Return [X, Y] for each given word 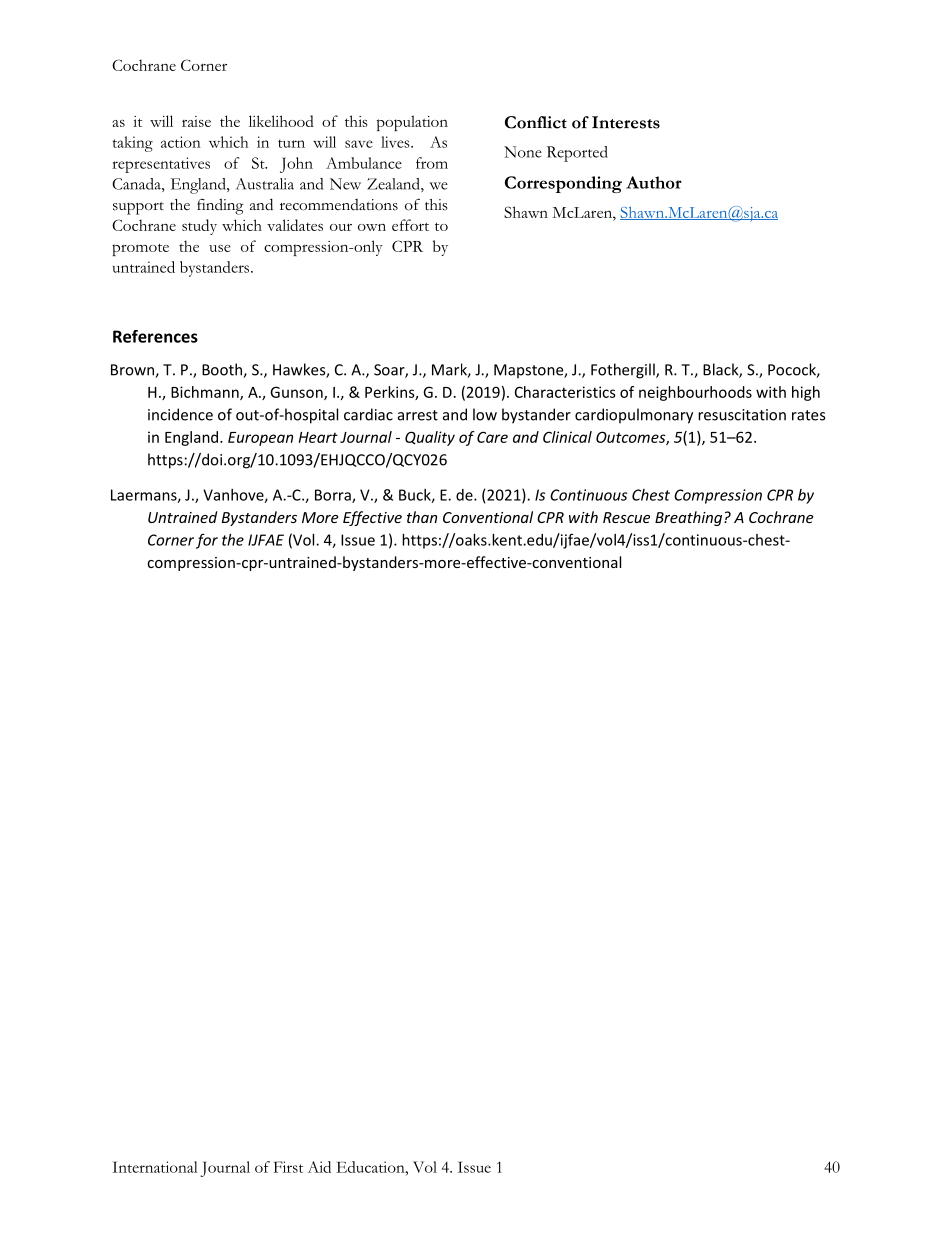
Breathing [690, 518]
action [181, 142]
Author [654, 182]
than [422, 517]
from [432, 163]
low [485, 414]
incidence [180, 414]
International [155, 1167]
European [260, 439]
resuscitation [742, 415]
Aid [319, 1167]
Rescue [626, 517]
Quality [430, 438]
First [288, 1167]
